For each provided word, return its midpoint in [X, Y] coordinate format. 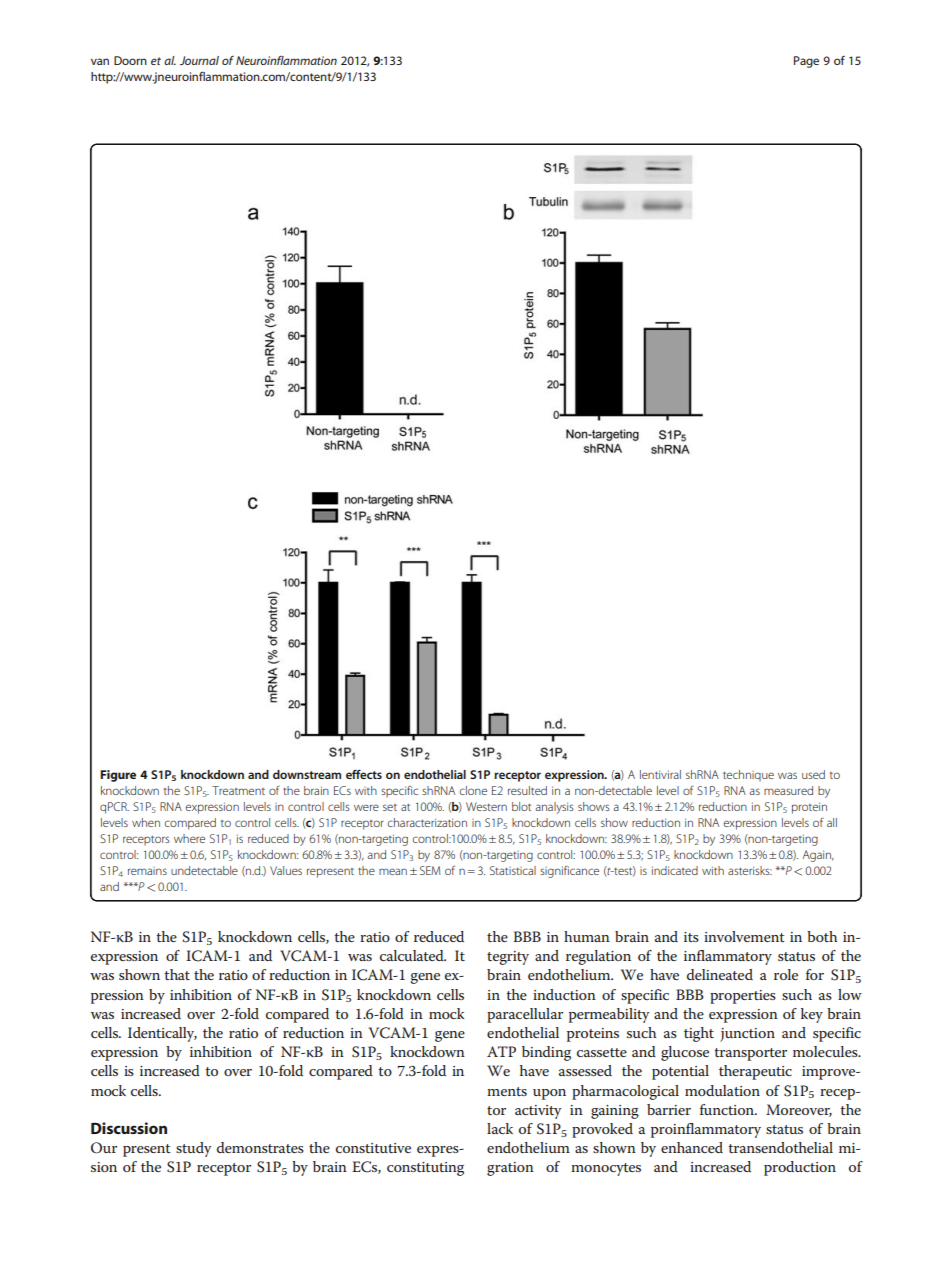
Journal [199, 60]
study [193, 1149]
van [100, 61]
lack [500, 1128]
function [728, 1109]
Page [806, 62]
